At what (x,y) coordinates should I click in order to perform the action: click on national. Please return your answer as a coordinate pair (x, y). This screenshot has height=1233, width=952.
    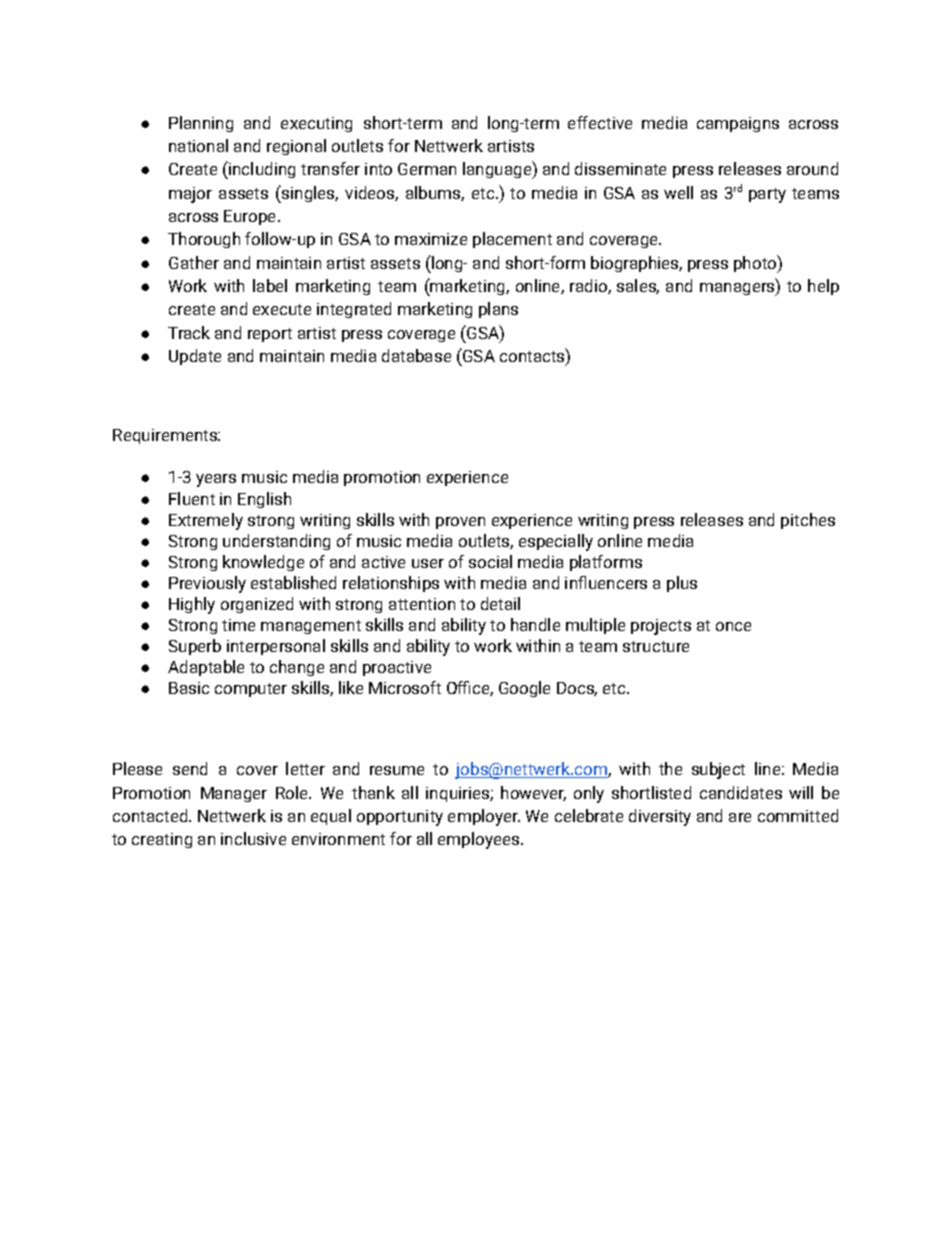
    Looking at the image, I should click on (198, 145).
